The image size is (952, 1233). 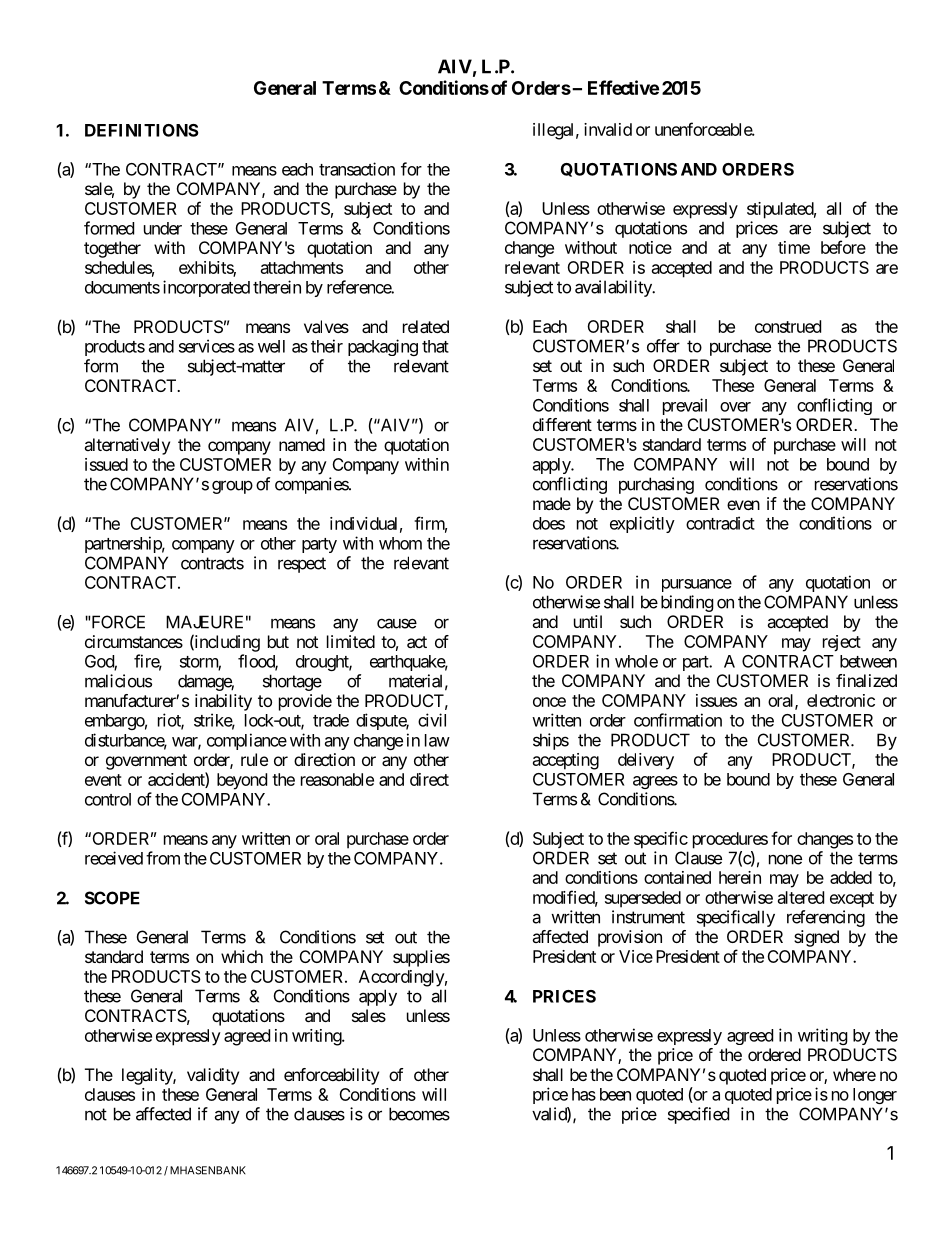 I want to click on transaction, so click(x=357, y=169).
